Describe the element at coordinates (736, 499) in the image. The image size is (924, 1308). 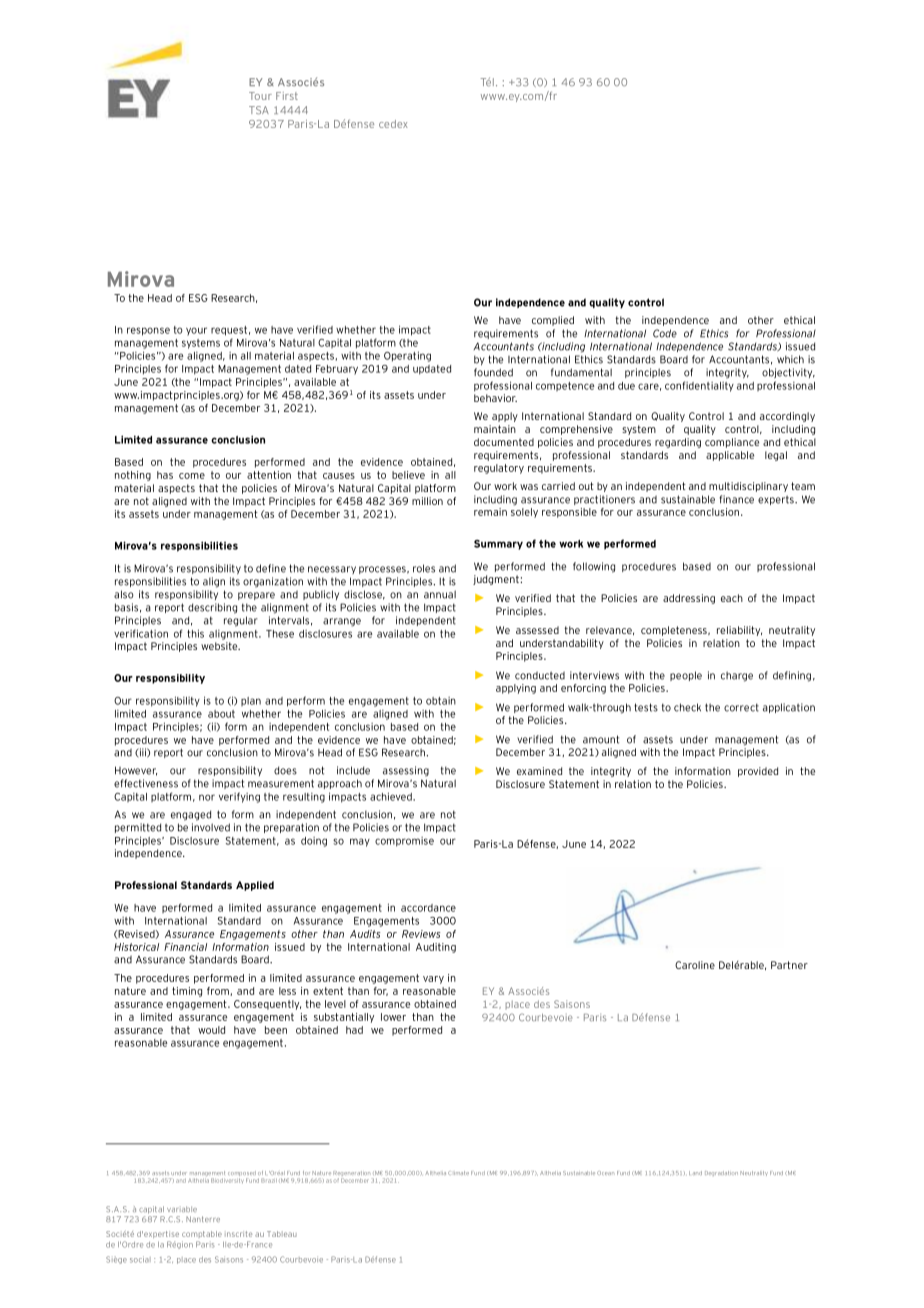
I see `finance` at that location.
